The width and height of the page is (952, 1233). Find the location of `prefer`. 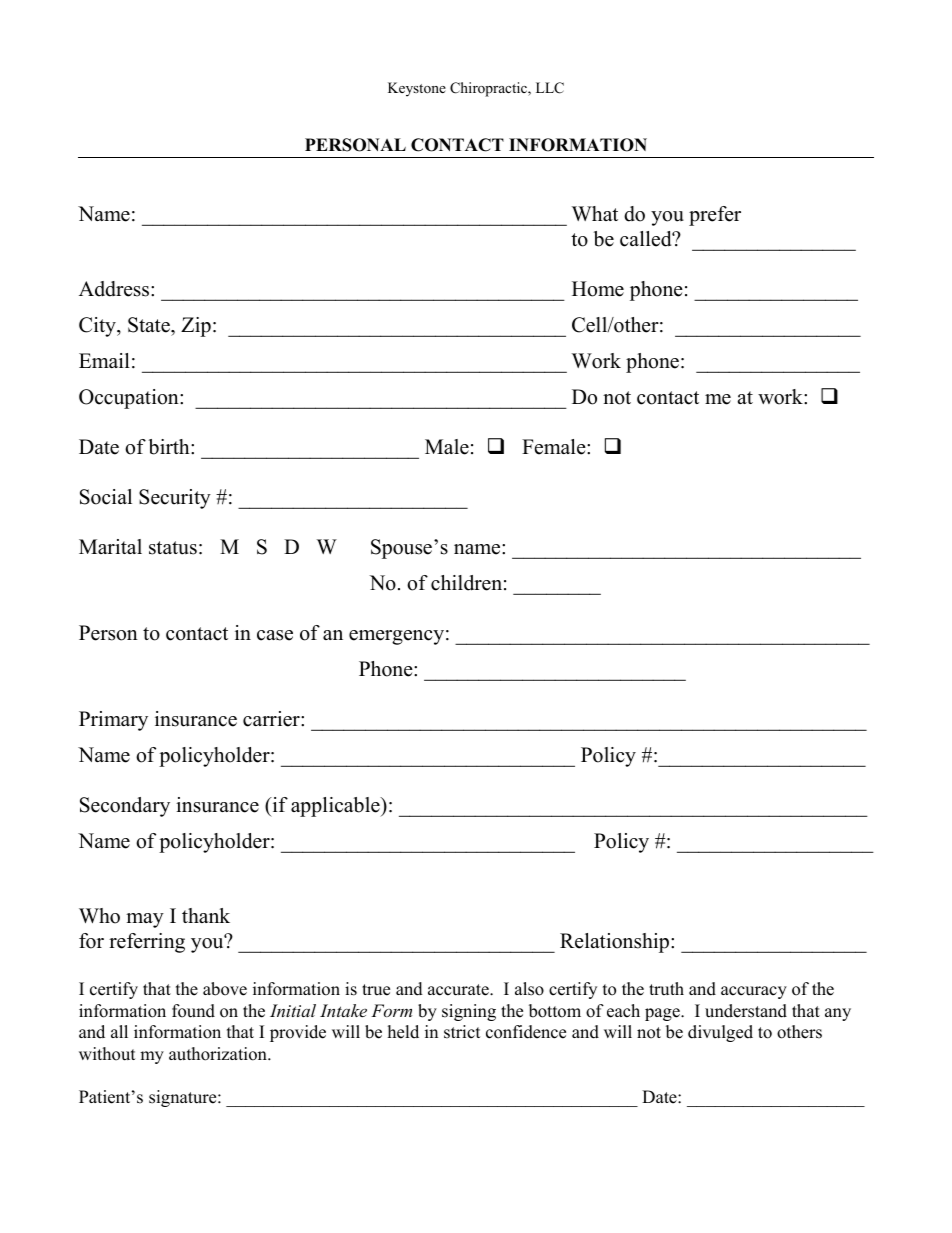

prefer is located at coordinates (715, 216).
